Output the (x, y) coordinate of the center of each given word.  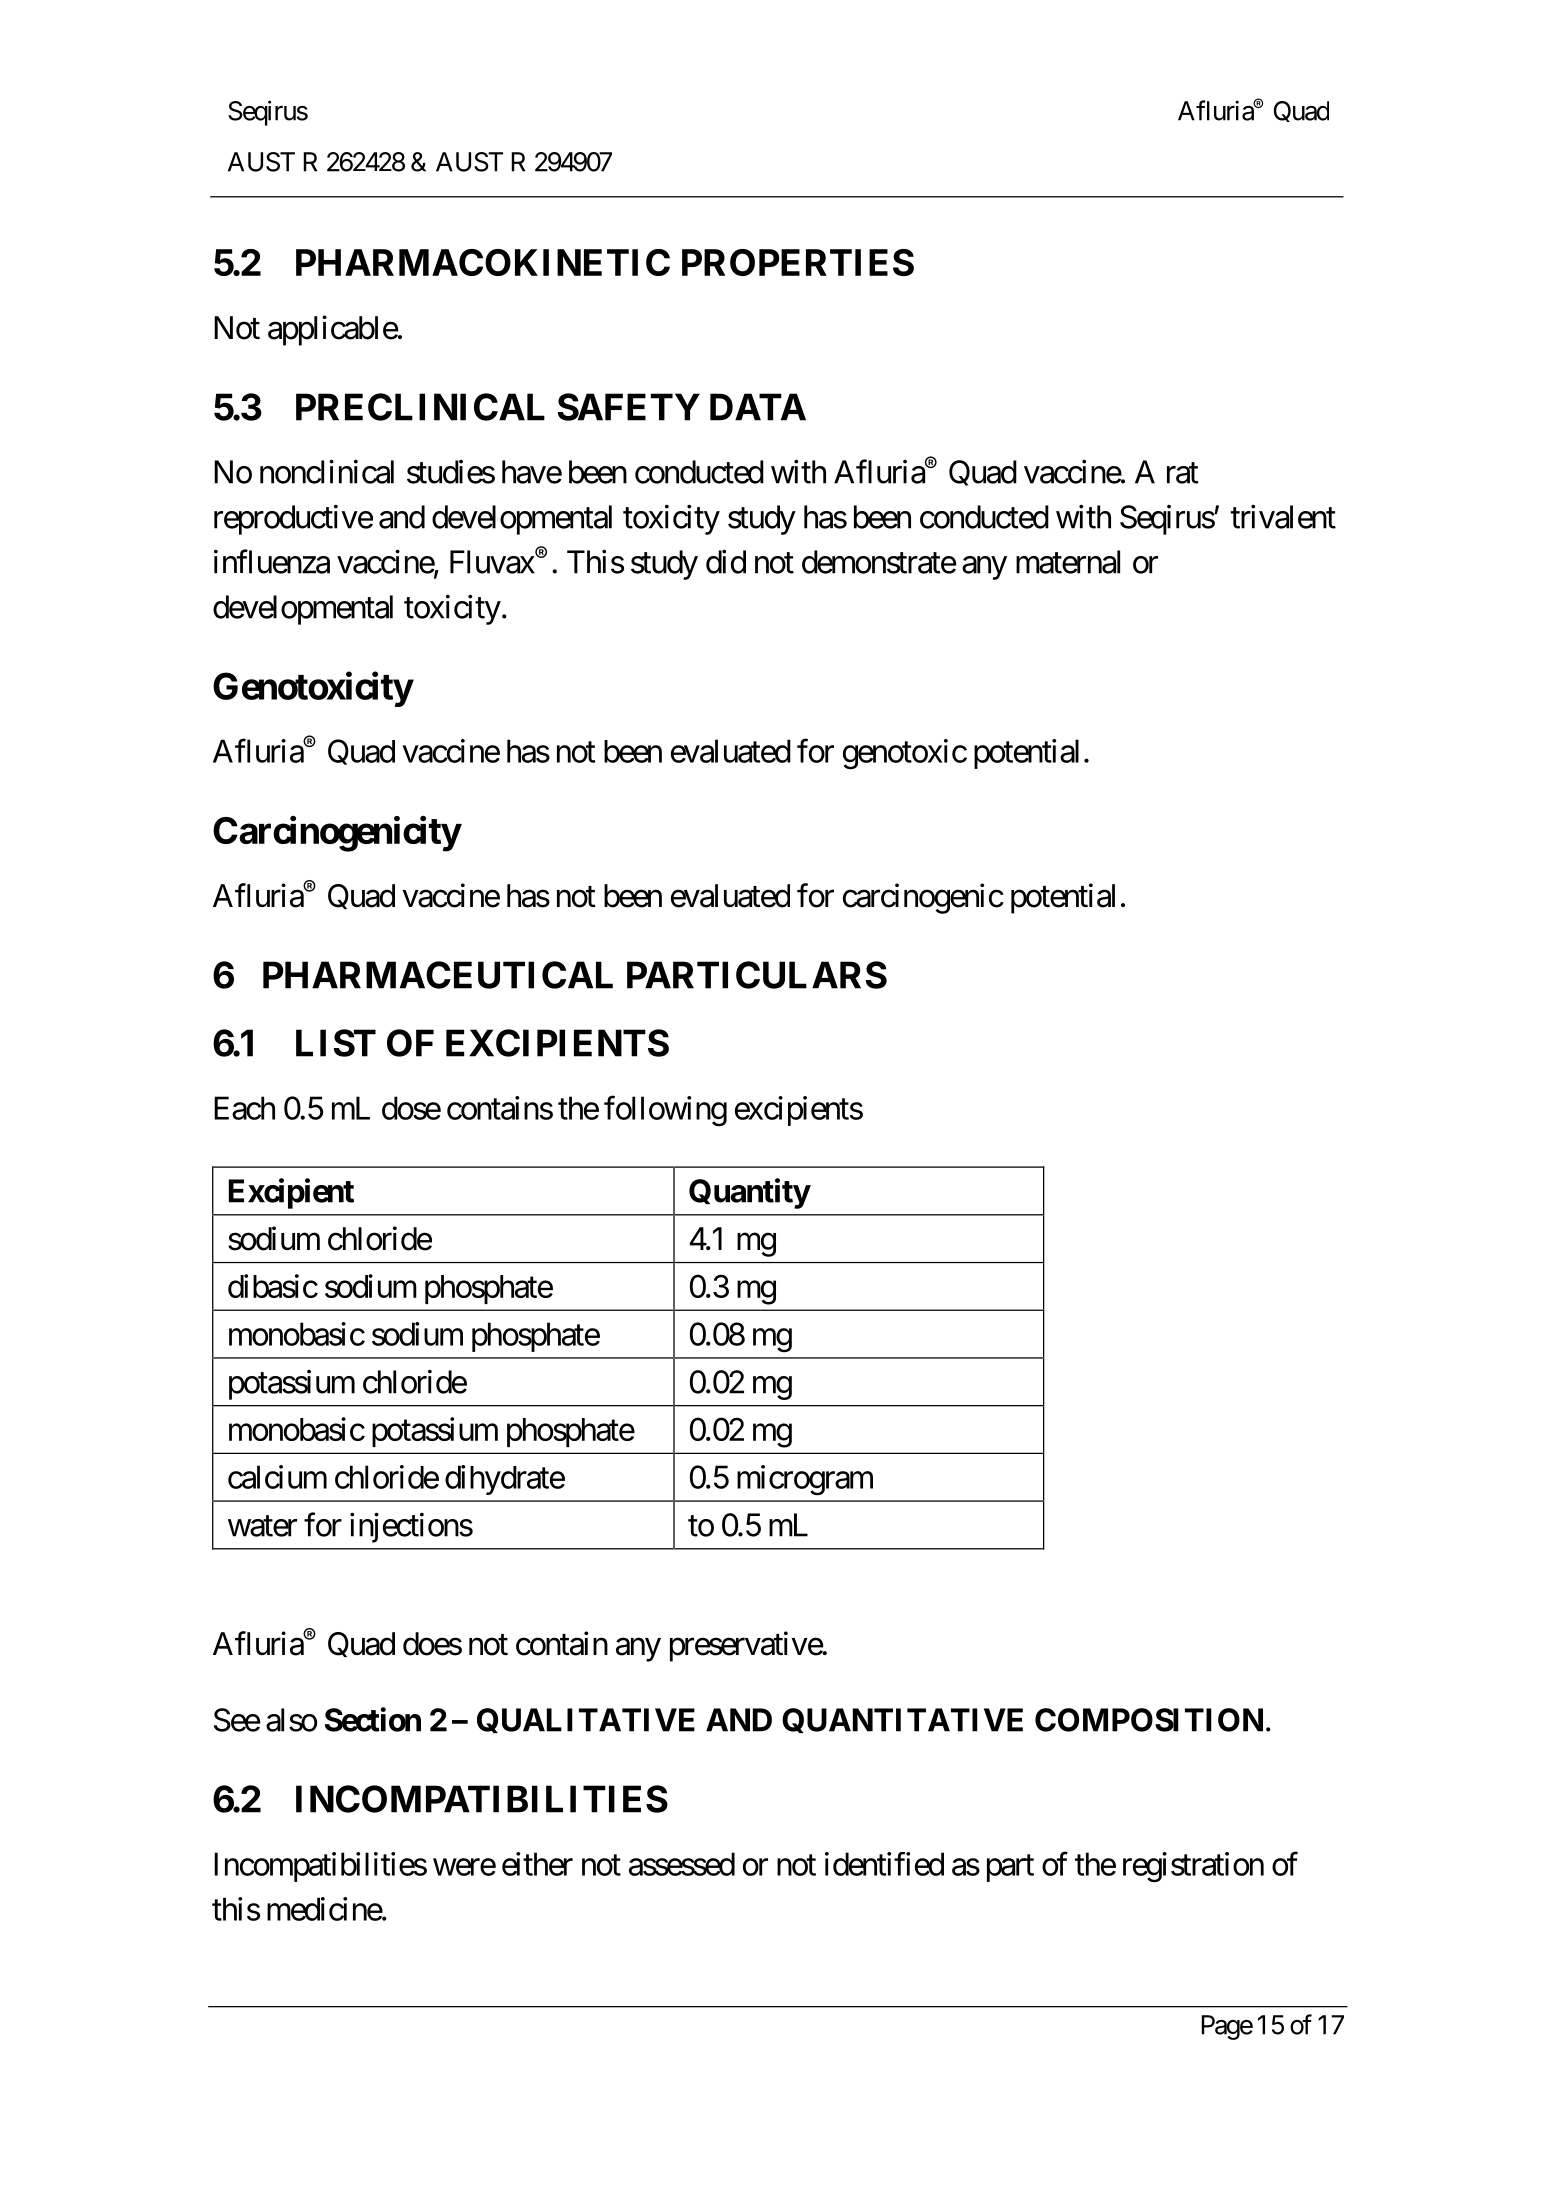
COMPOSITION (1149, 1720)
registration (1193, 1867)
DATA (758, 407)
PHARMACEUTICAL (438, 975)
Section (373, 1719)
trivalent (1283, 516)
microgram (805, 1480)
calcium (277, 1477)
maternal (1068, 562)
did (726, 561)
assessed (682, 1864)
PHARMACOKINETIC (483, 262)
